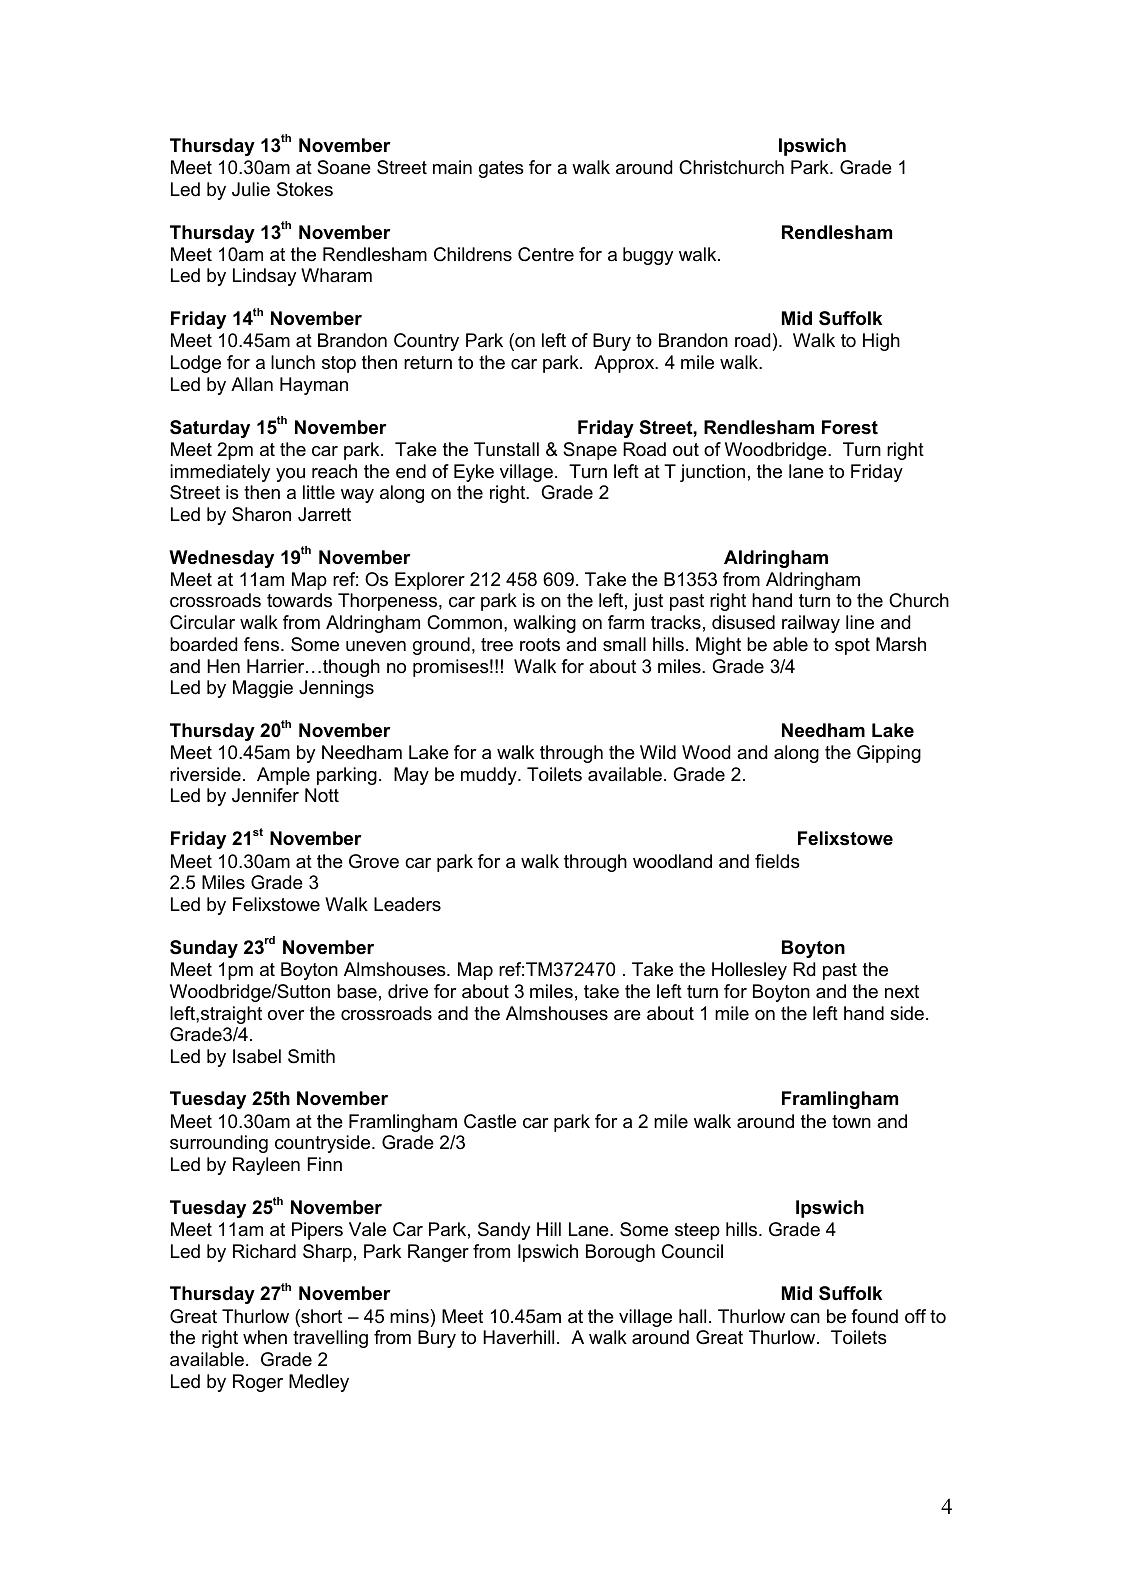  I want to click on over, so click(286, 1015).
